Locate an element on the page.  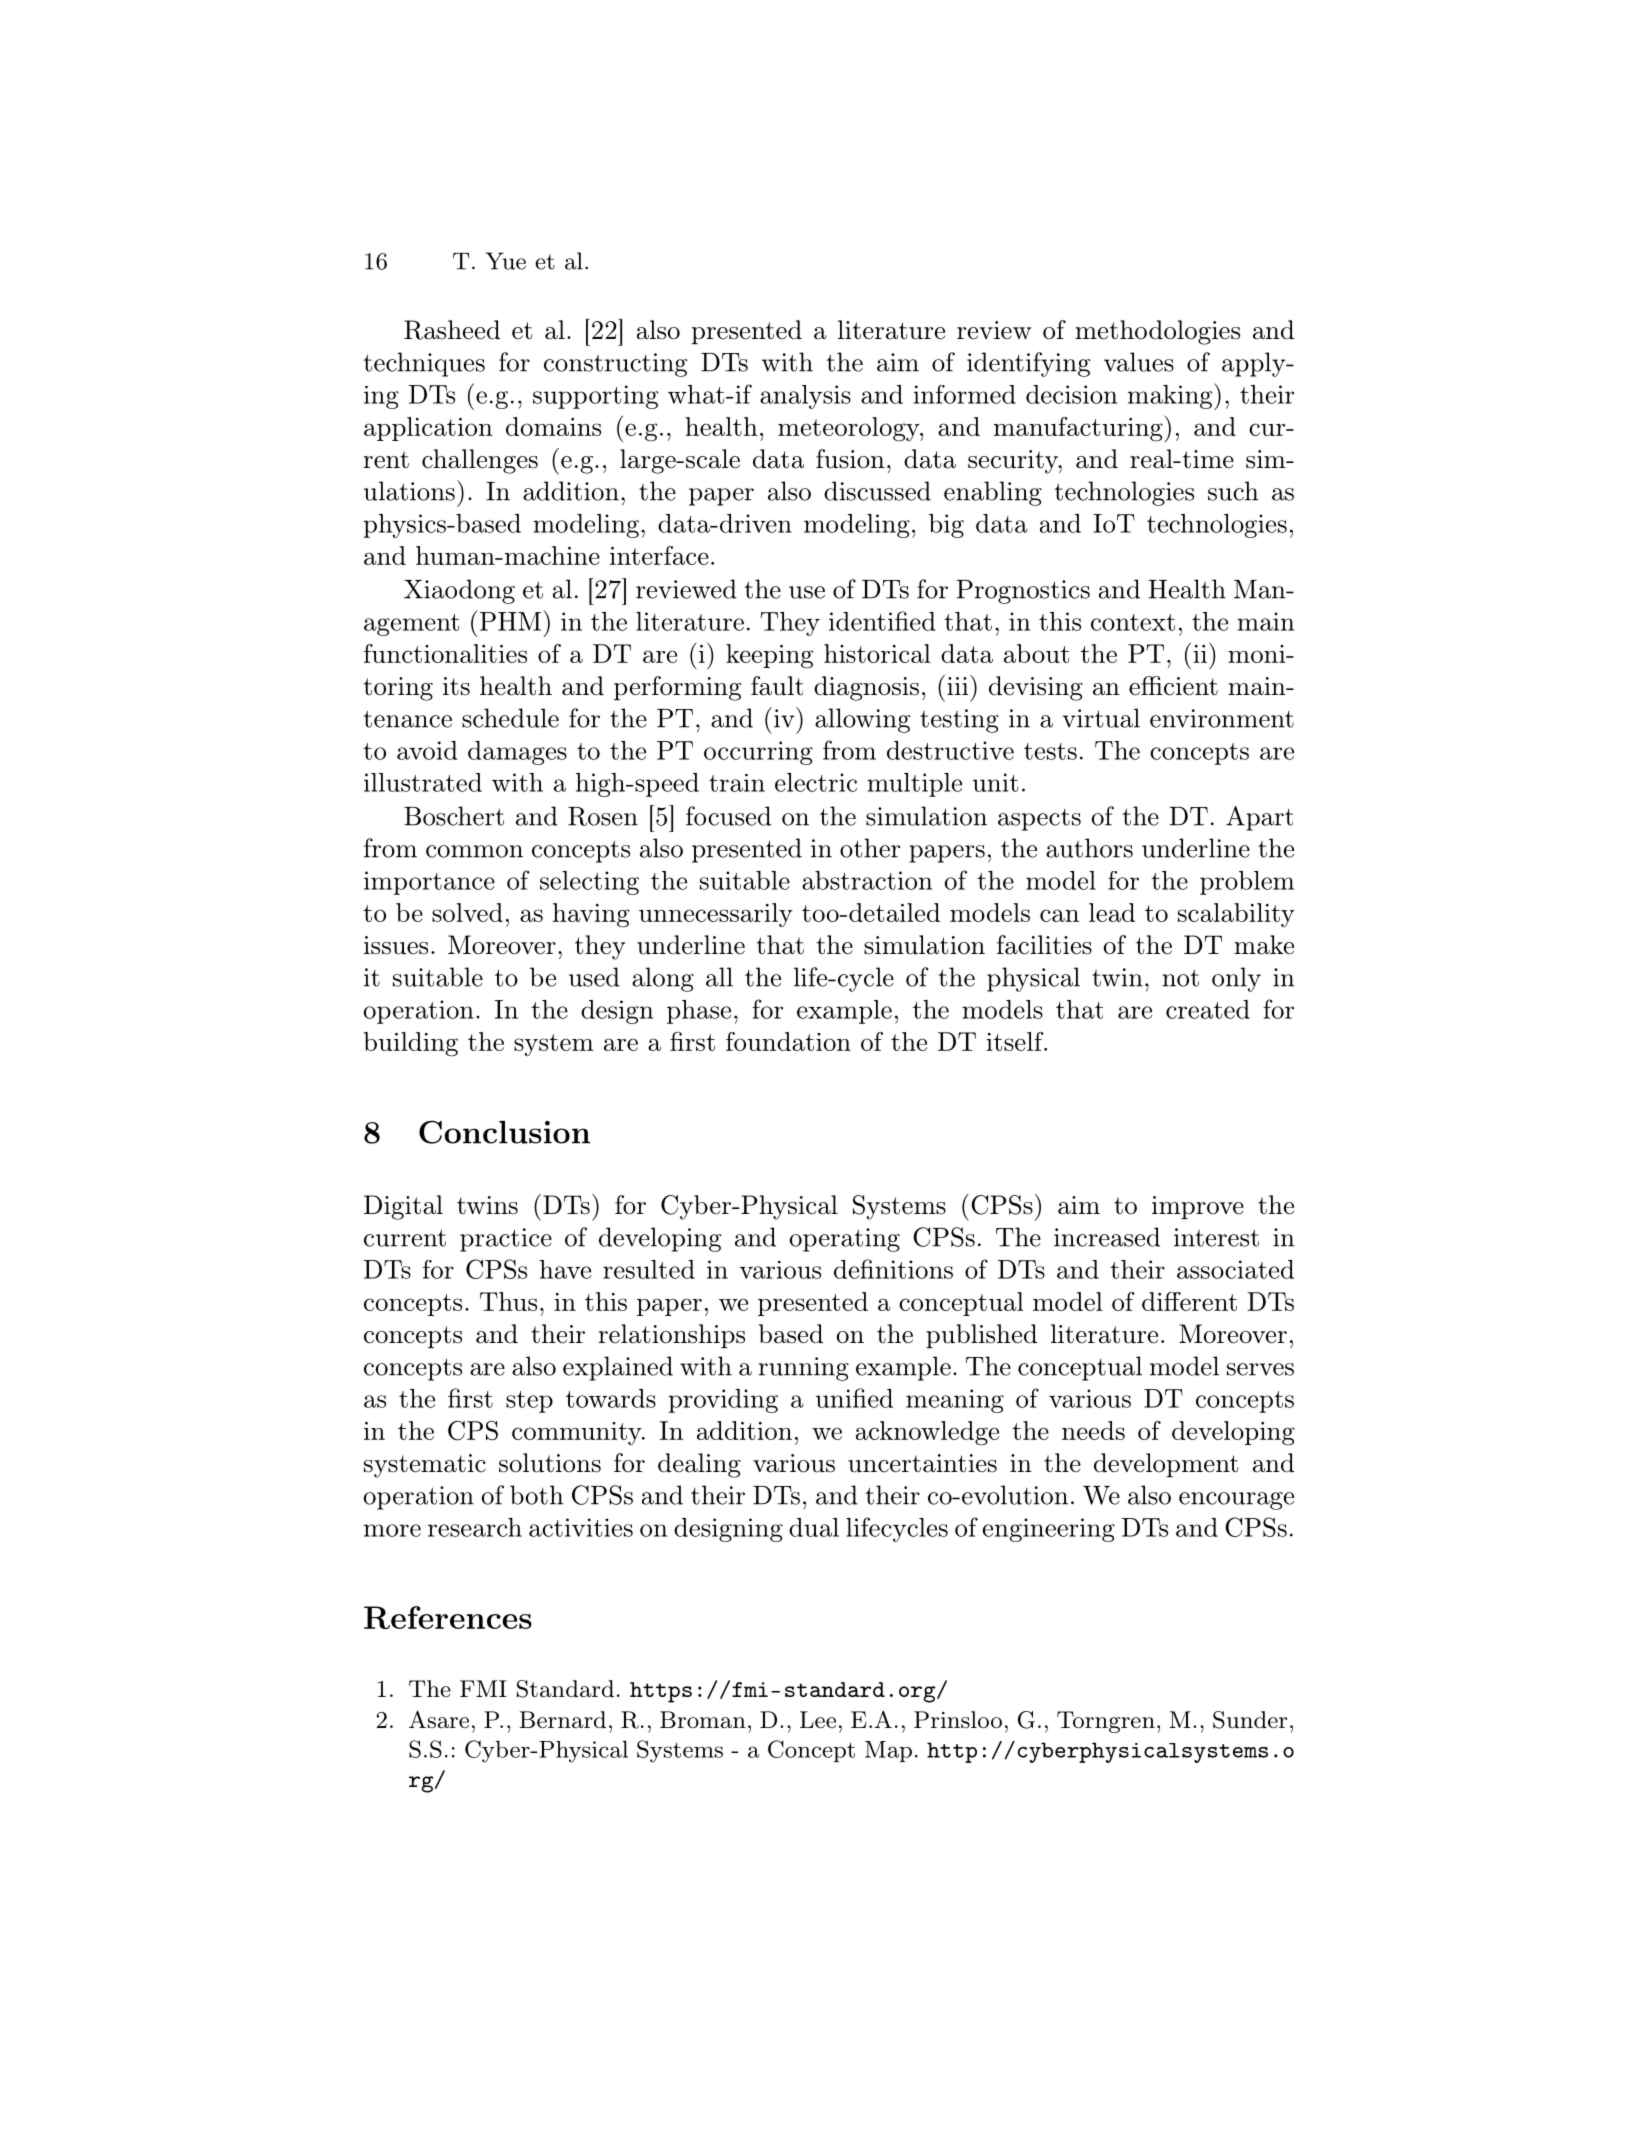
operating is located at coordinates (844, 1240).
